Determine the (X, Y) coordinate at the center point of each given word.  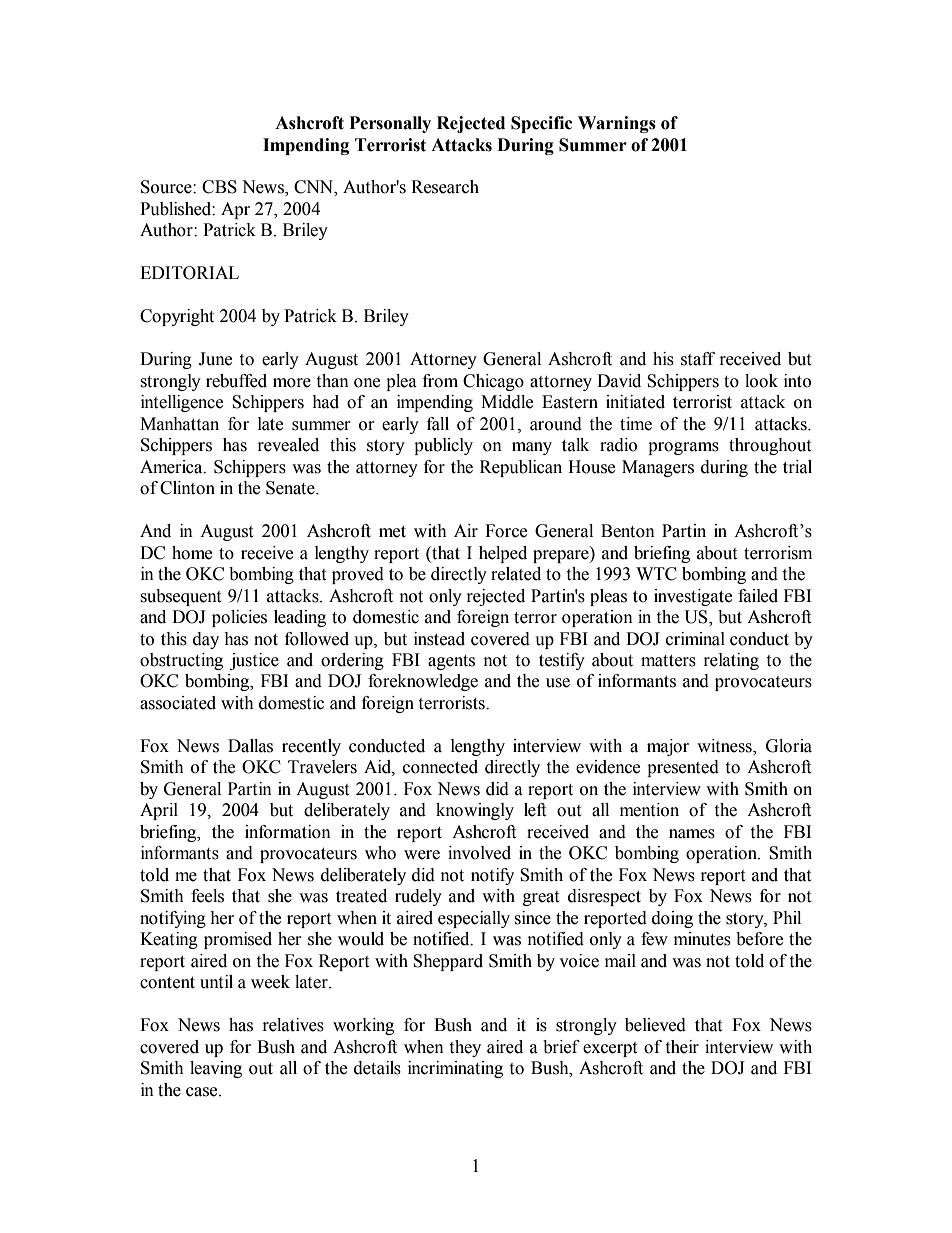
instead (439, 639)
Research (445, 187)
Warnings (617, 124)
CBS (219, 187)
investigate (693, 597)
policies (239, 618)
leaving (216, 1069)
